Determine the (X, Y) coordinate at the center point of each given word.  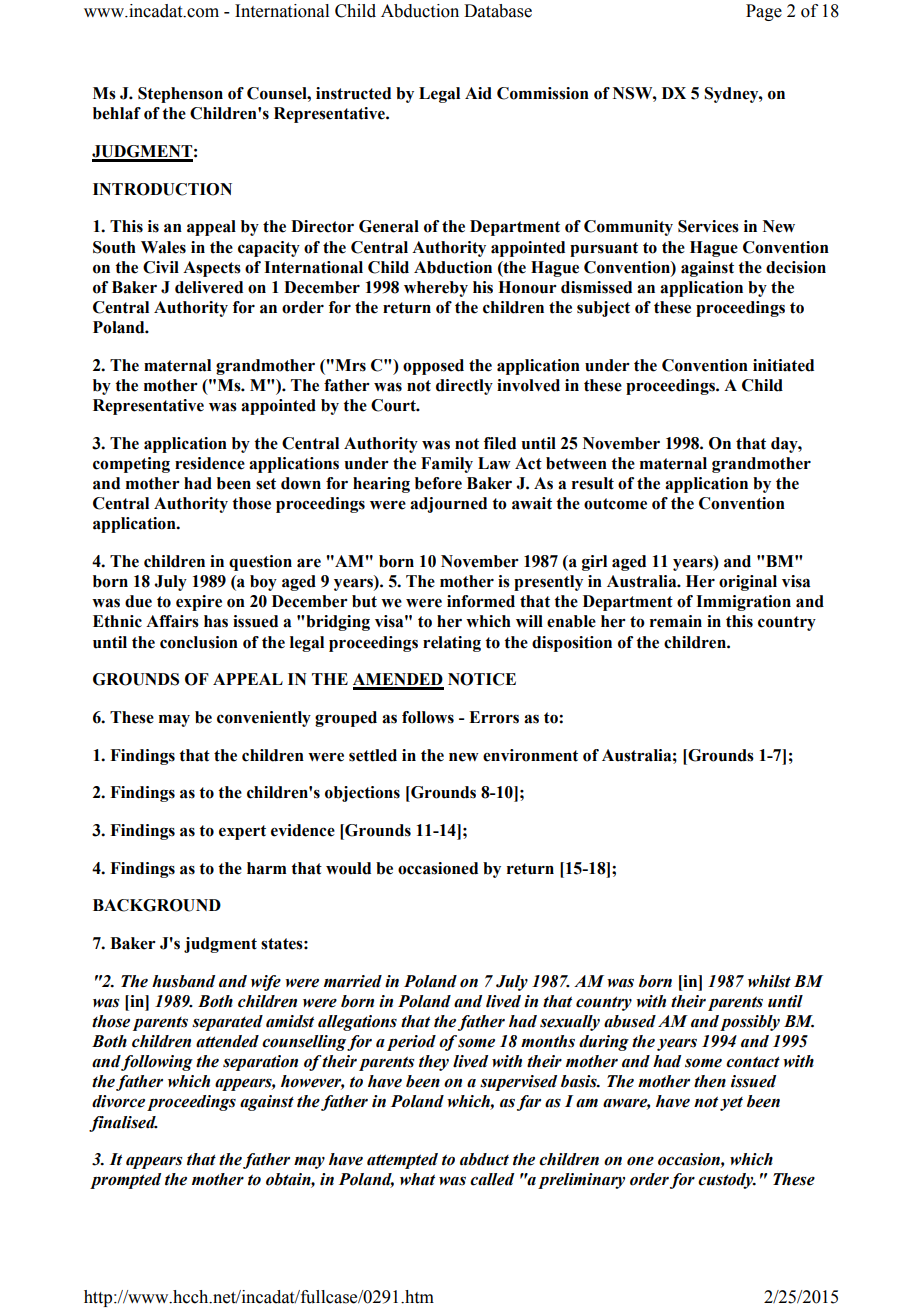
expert (242, 832)
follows (428, 717)
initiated (783, 365)
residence (210, 463)
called (492, 1179)
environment (530, 755)
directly (464, 387)
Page (764, 12)
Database (498, 11)
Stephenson (180, 95)
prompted (125, 1181)
